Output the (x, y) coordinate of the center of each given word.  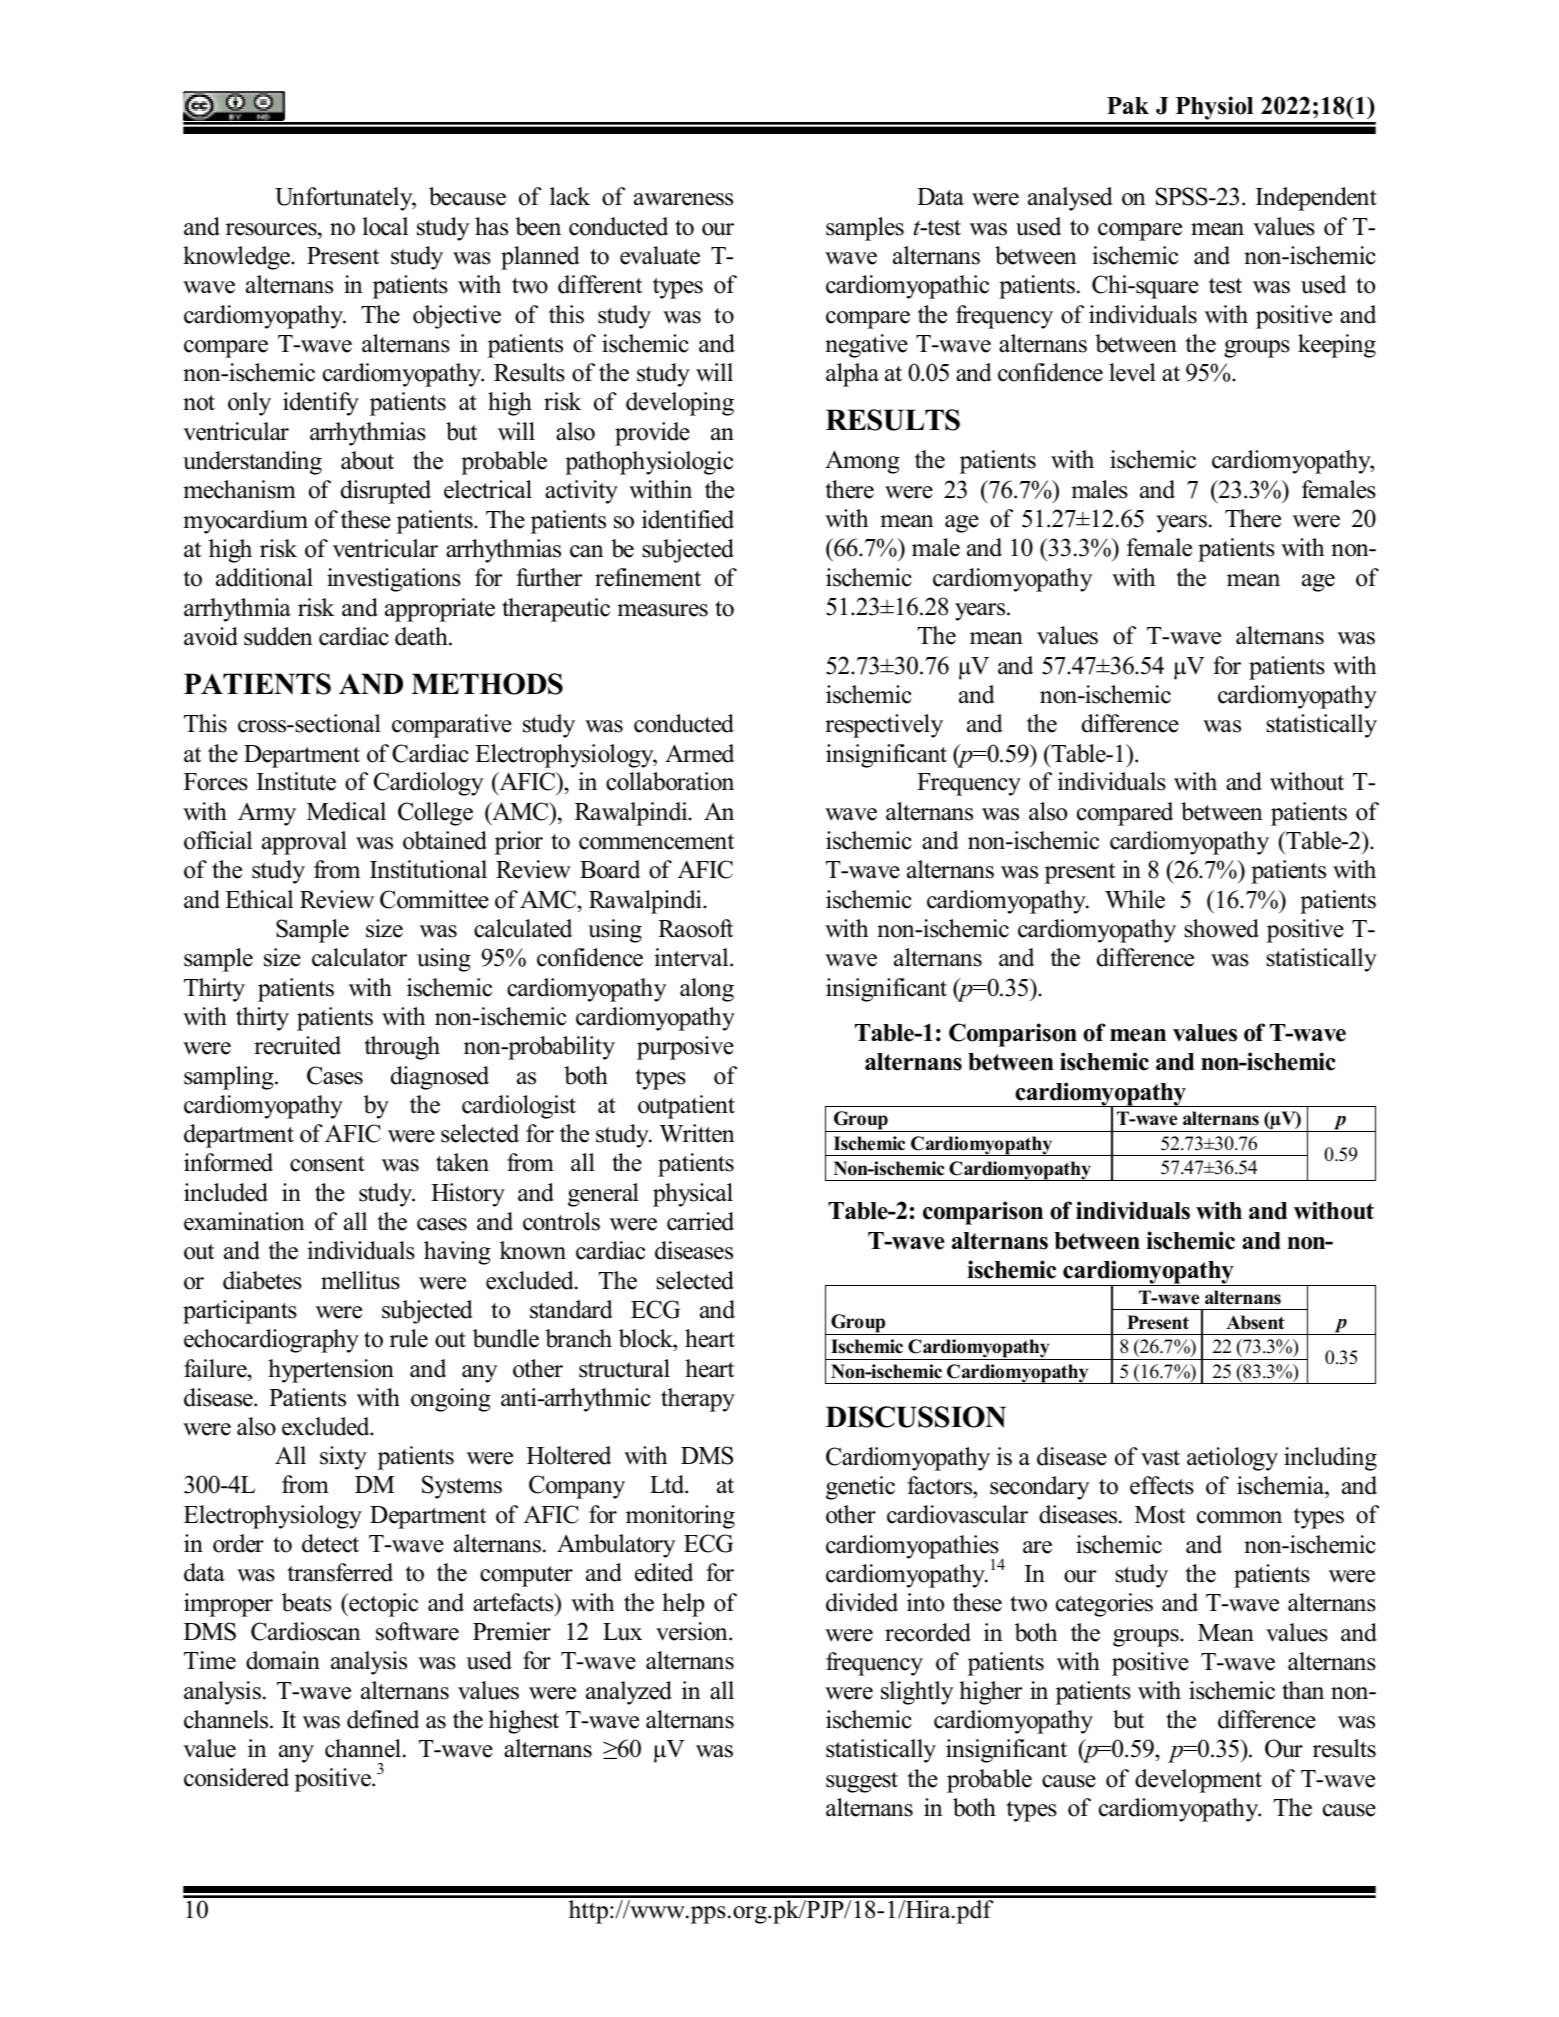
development (1198, 1781)
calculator (359, 957)
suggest (862, 1782)
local (385, 226)
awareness (683, 199)
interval (692, 957)
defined (383, 1719)
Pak (1128, 105)
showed (1221, 928)
